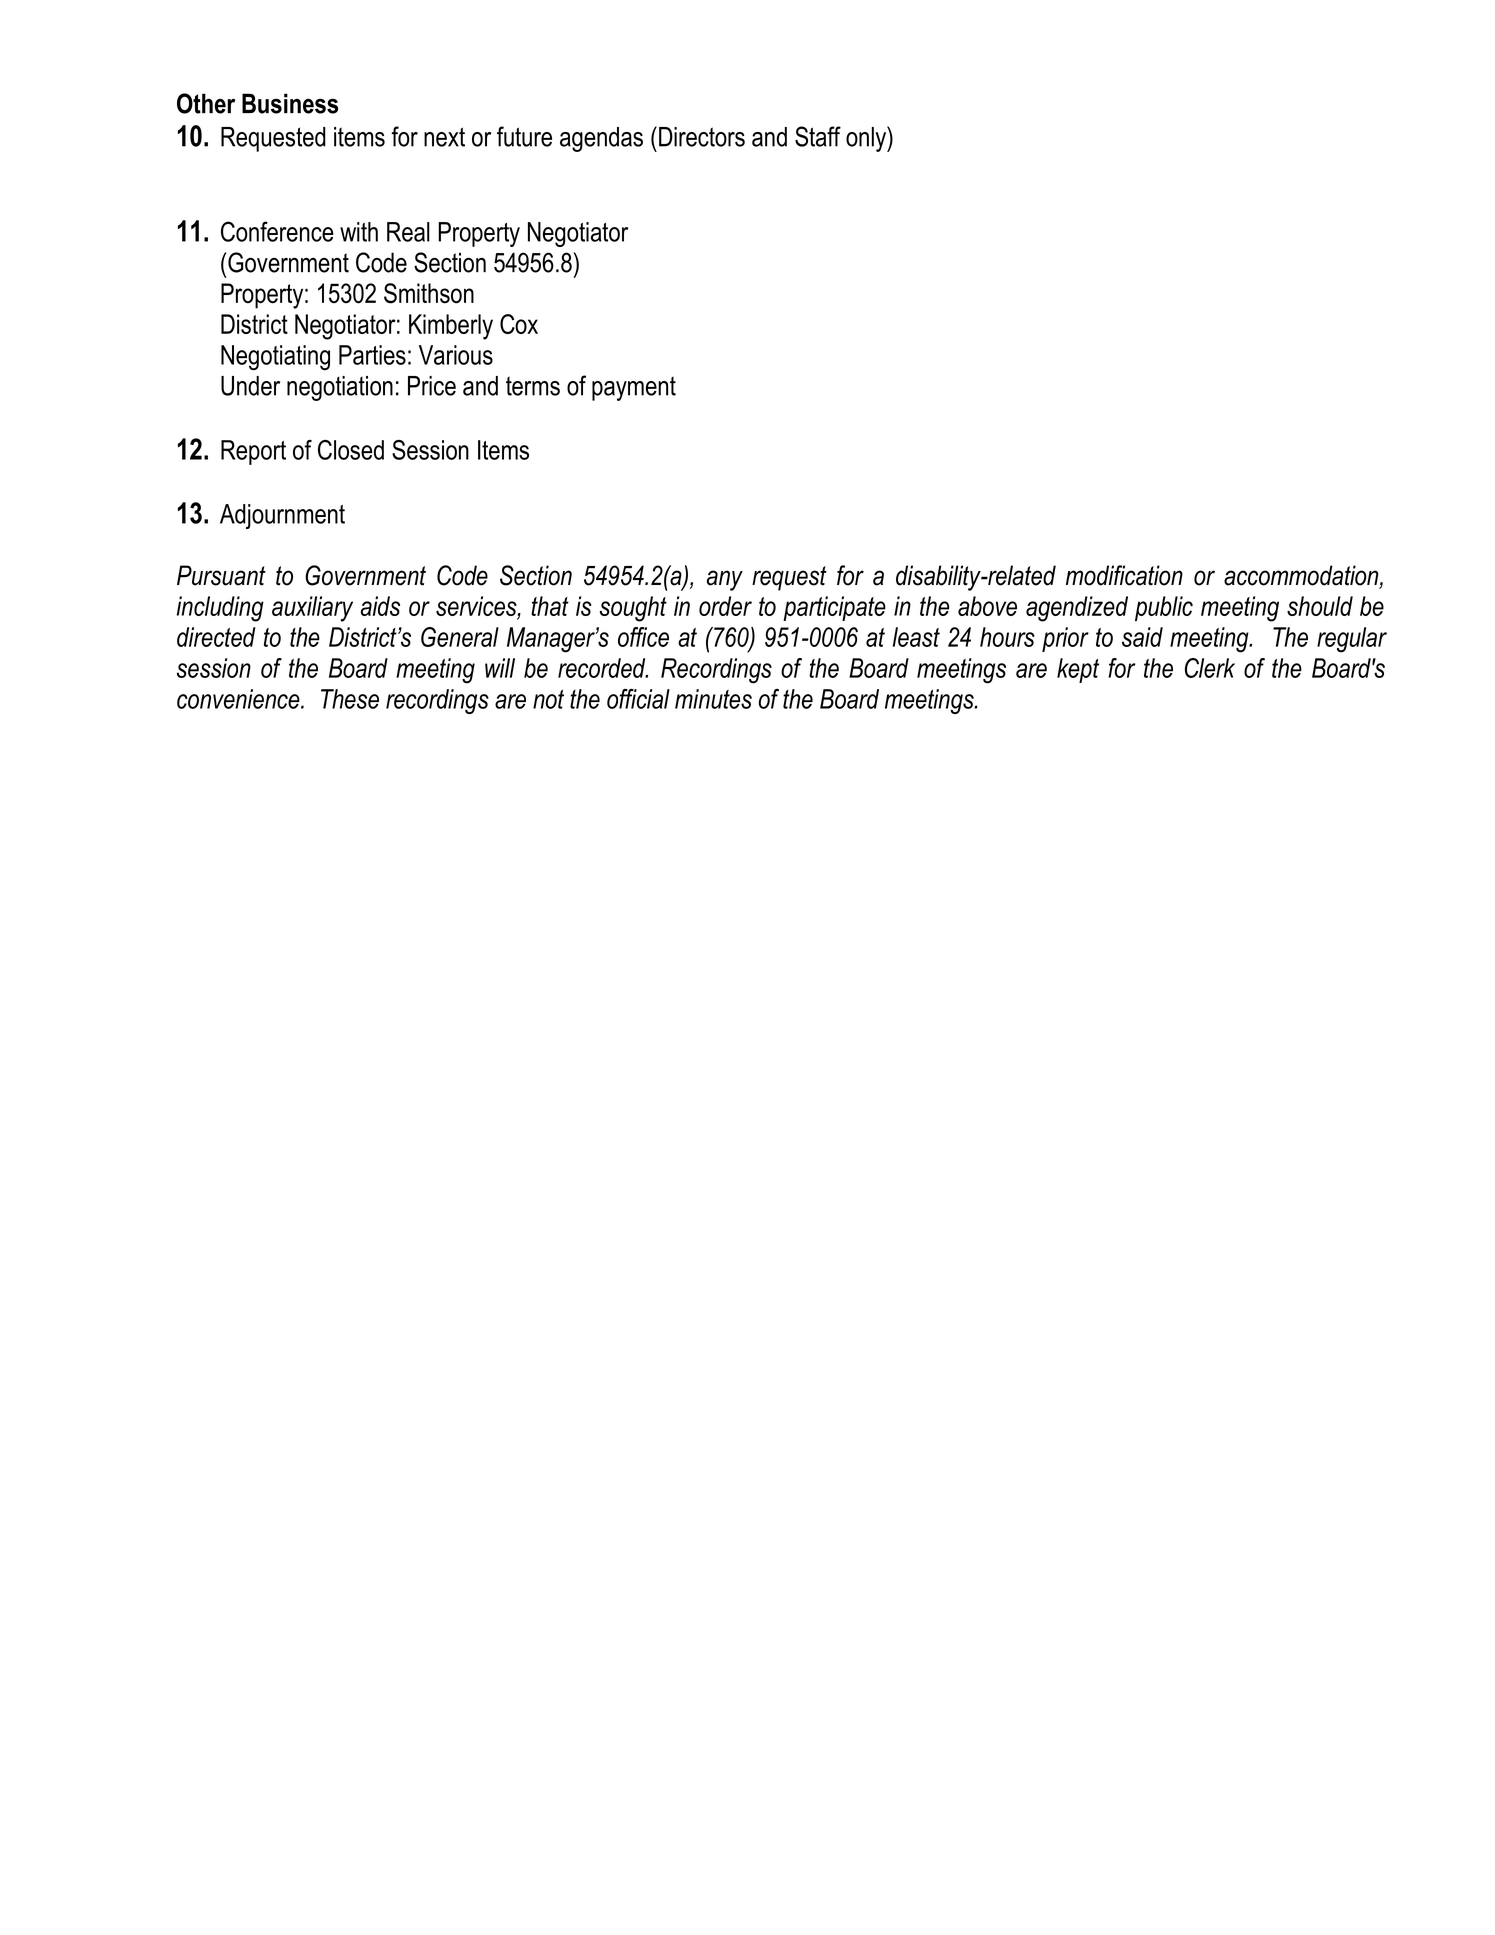 This screenshot has width=1495, height=1935. Describe the element at coordinates (818, 136) in the screenshot. I see `Staff` at that location.
